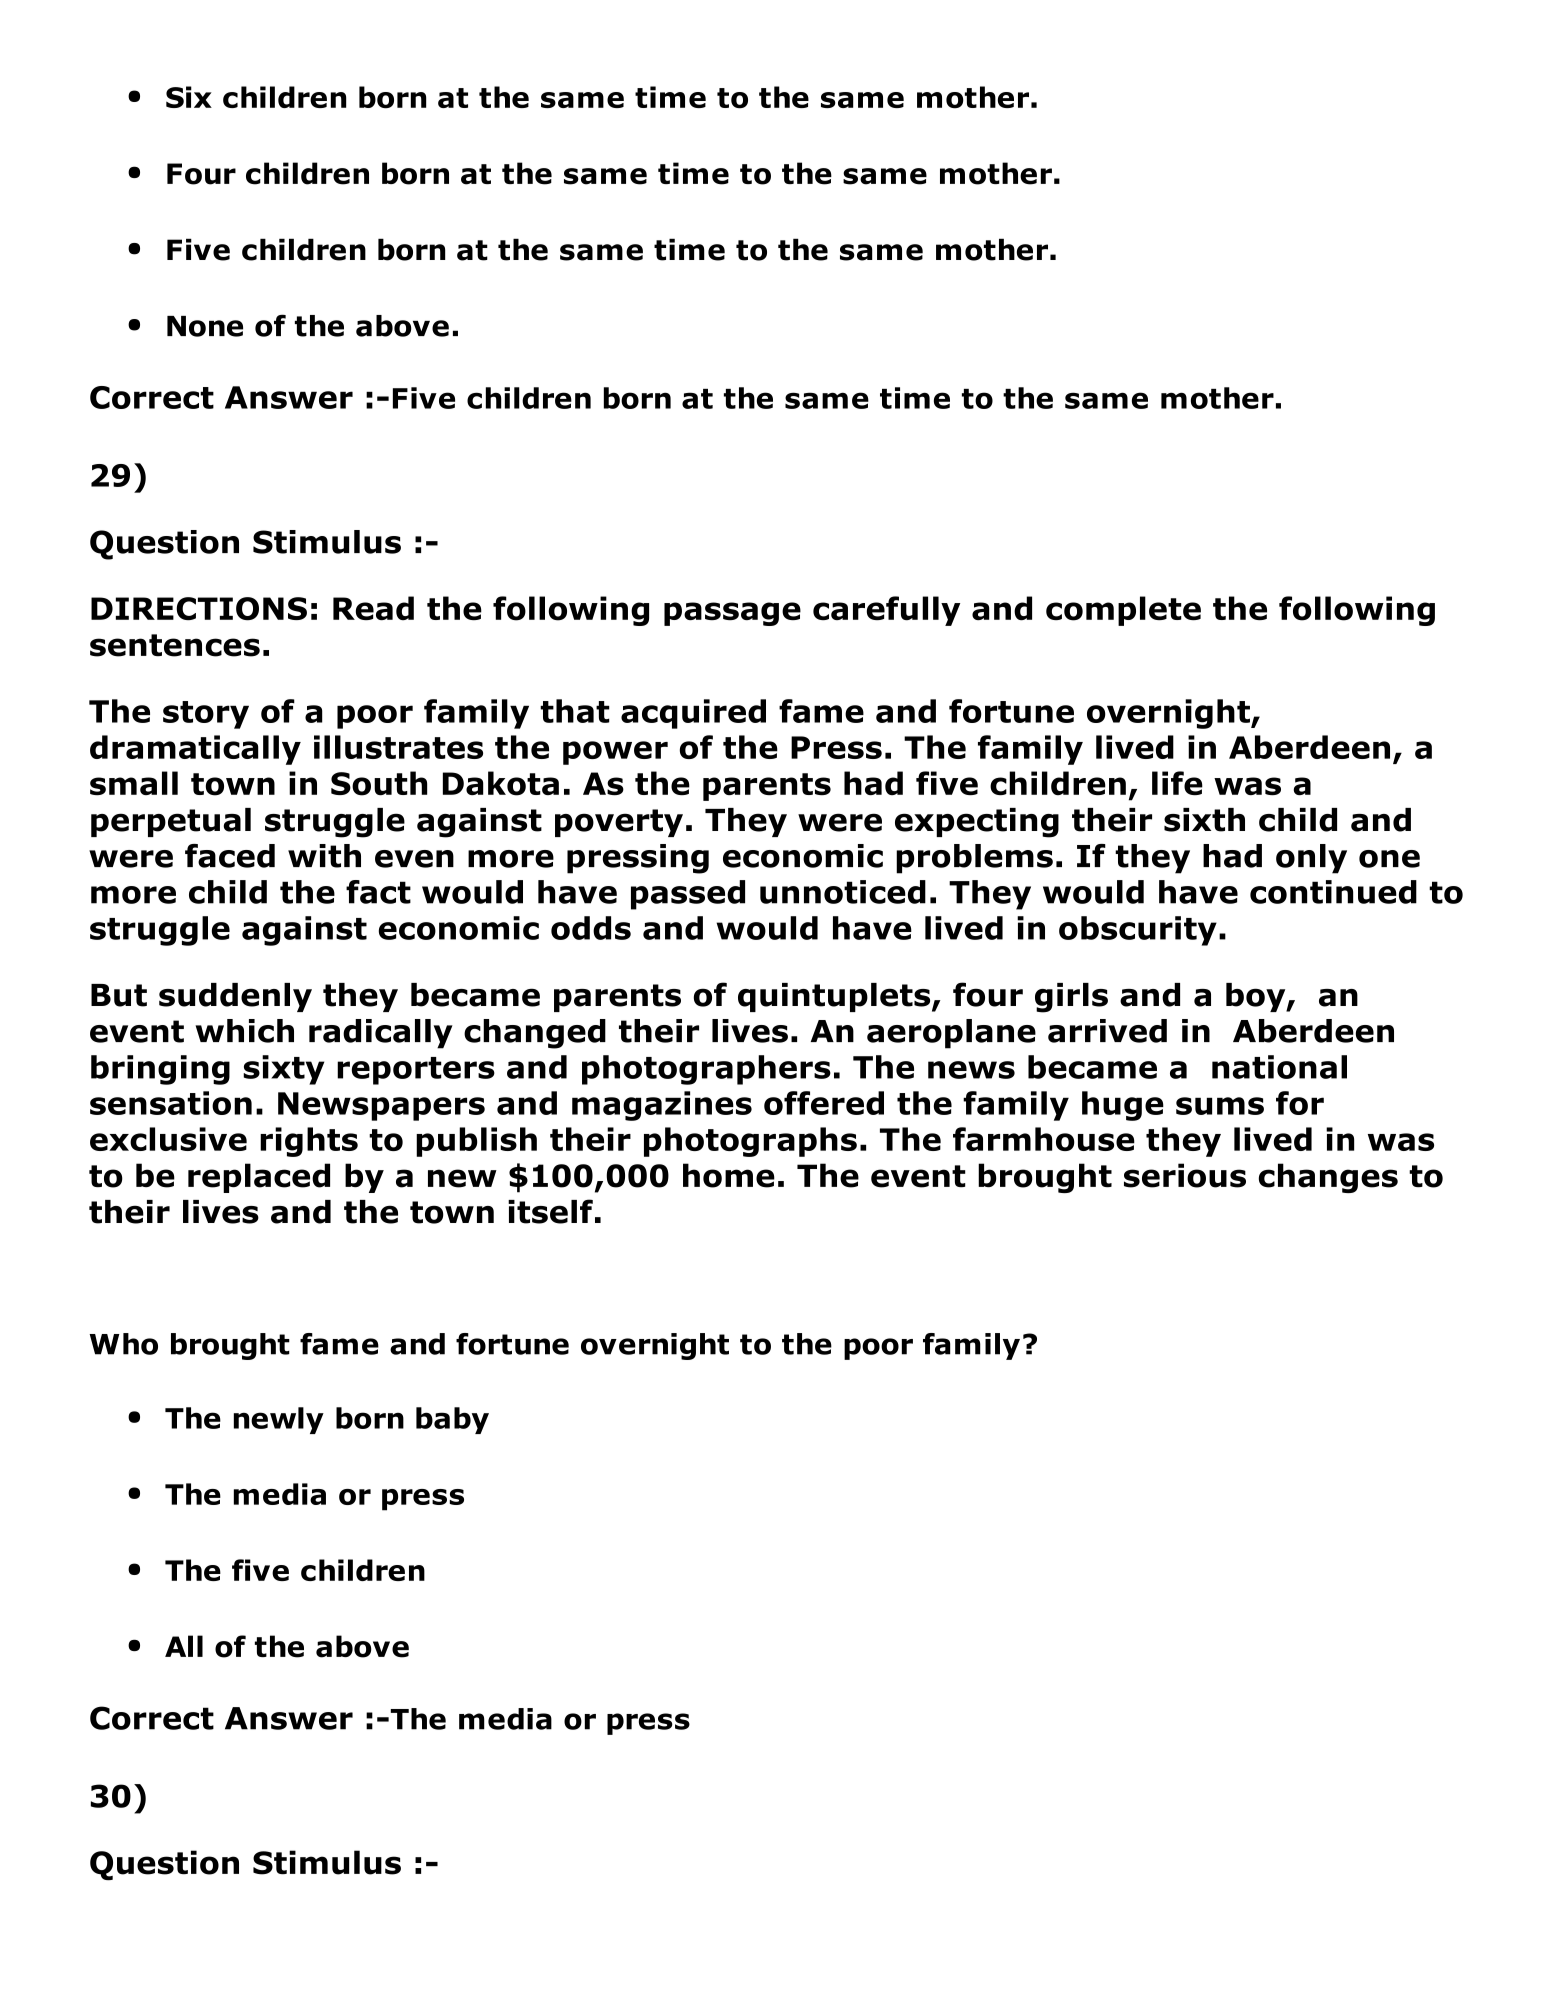 This screenshot has width=1551, height=2007. What do you see at coordinates (886, 611) in the screenshot?
I see `carefully` at bounding box center [886, 611].
